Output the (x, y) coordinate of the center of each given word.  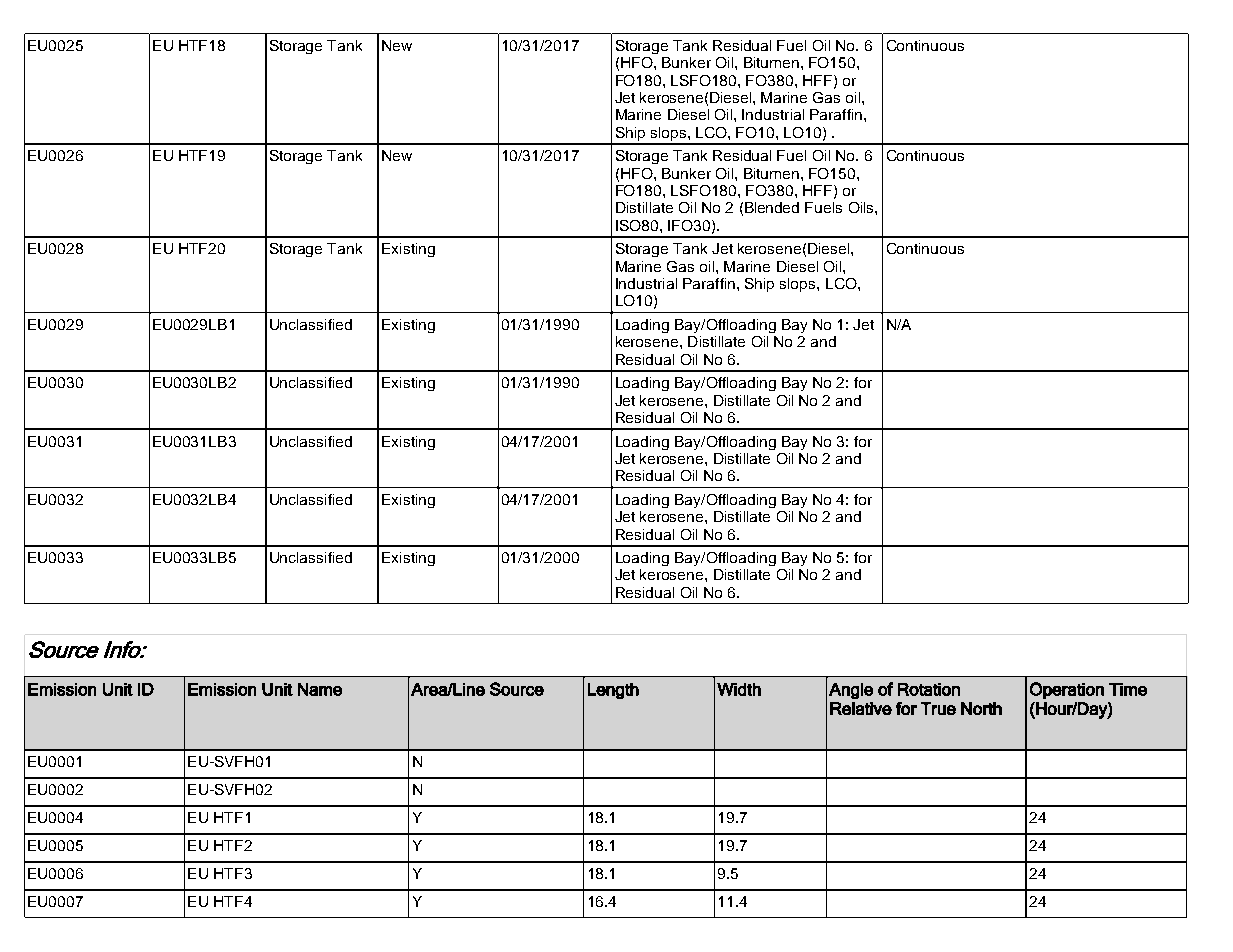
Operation (1067, 690)
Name (320, 689)
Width (739, 689)
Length (613, 691)
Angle (851, 691)
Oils (862, 207)
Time (1128, 689)
